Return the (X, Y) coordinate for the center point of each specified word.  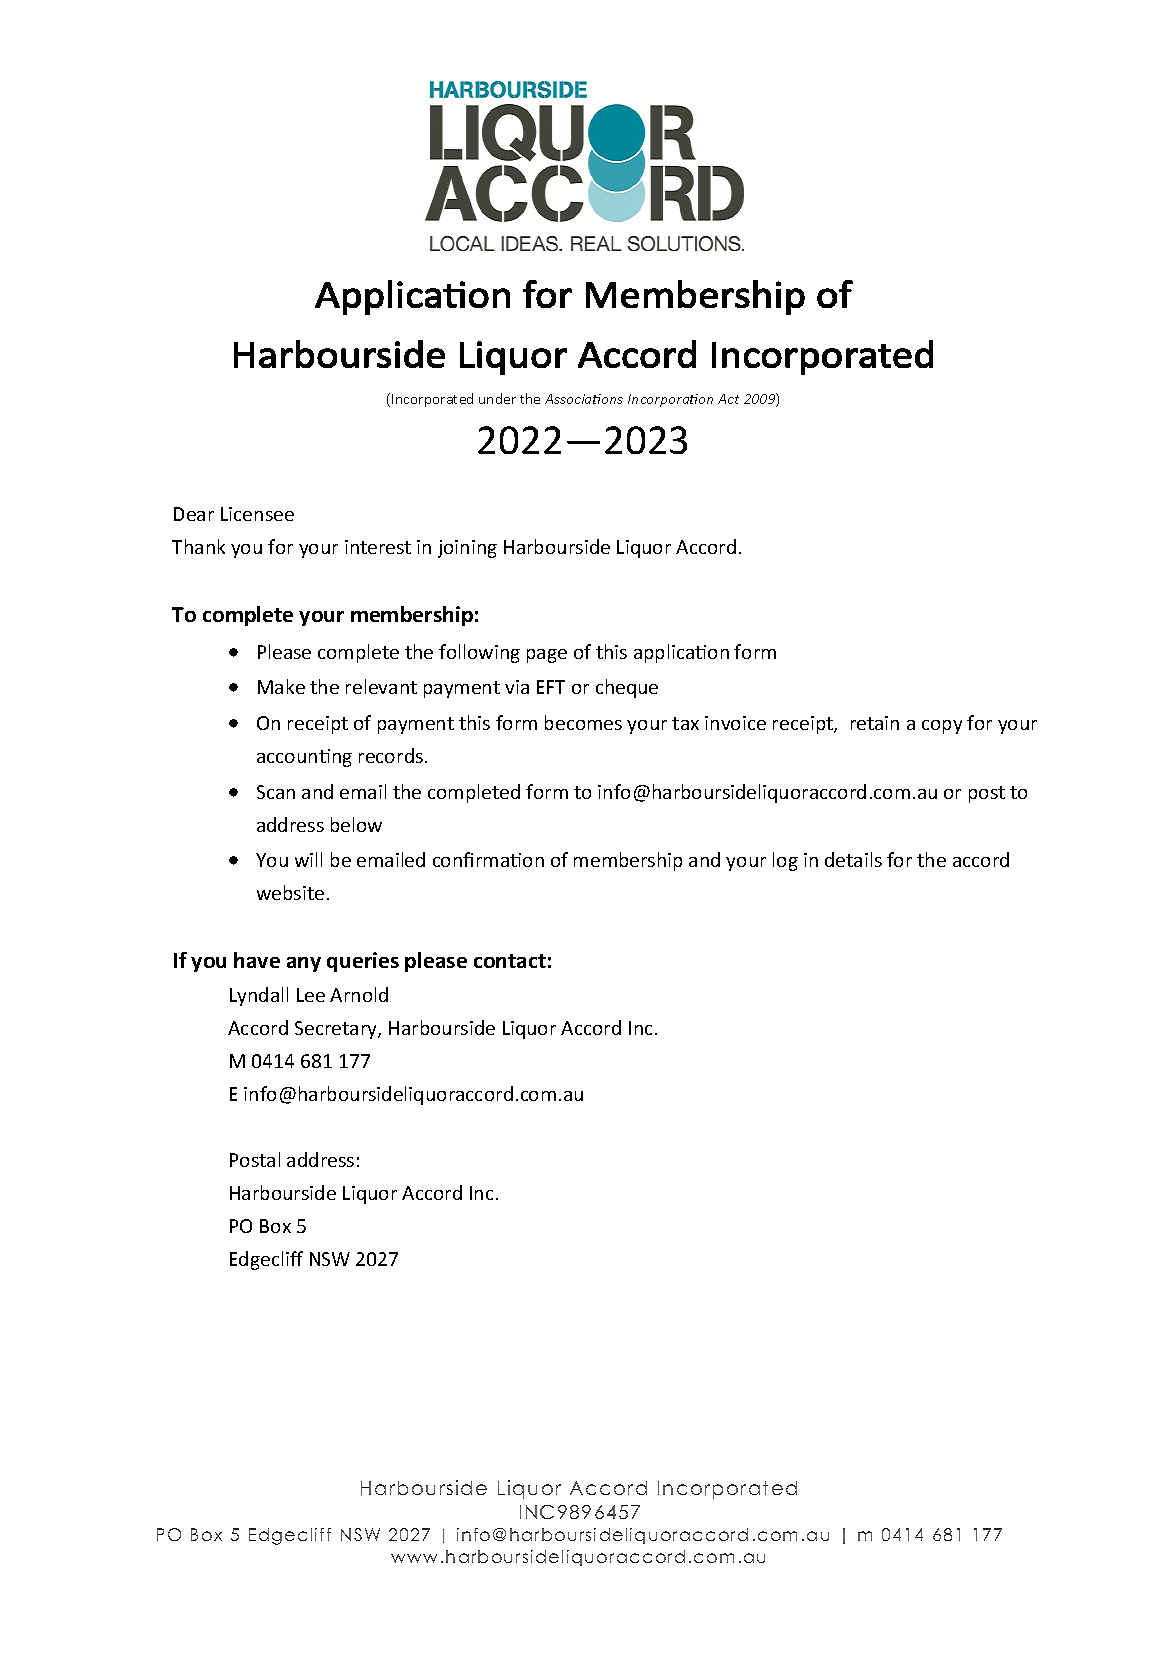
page (547, 656)
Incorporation (670, 400)
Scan (276, 792)
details (853, 859)
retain (875, 723)
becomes (583, 722)
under (497, 398)
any (304, 964)
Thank (198, 546)
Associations (584, 399)
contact (510, 961)
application (681, 653)
